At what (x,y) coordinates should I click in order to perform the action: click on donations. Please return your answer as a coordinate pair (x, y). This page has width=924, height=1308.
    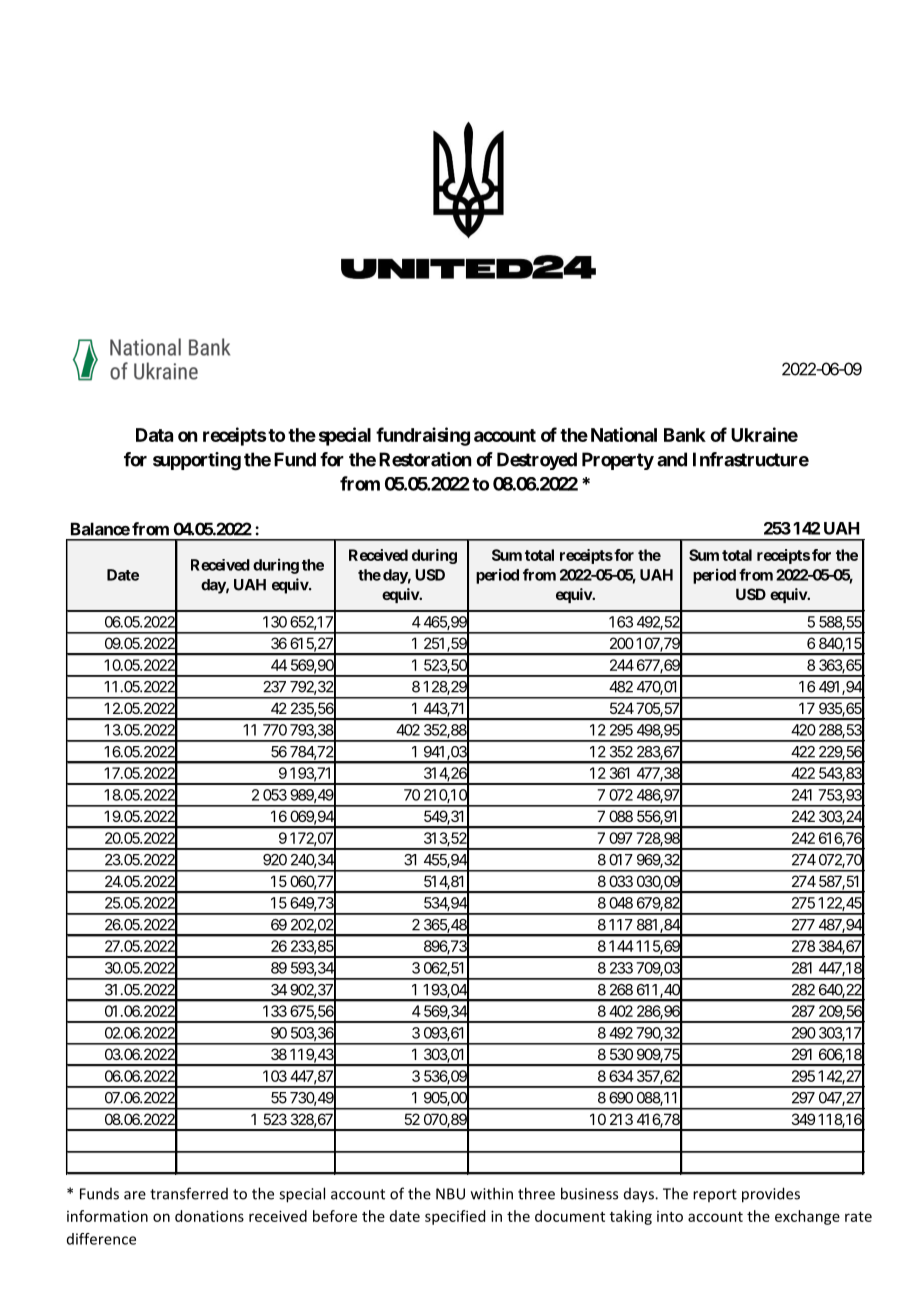
    Looking at the image, I should click on (209, 1216).
